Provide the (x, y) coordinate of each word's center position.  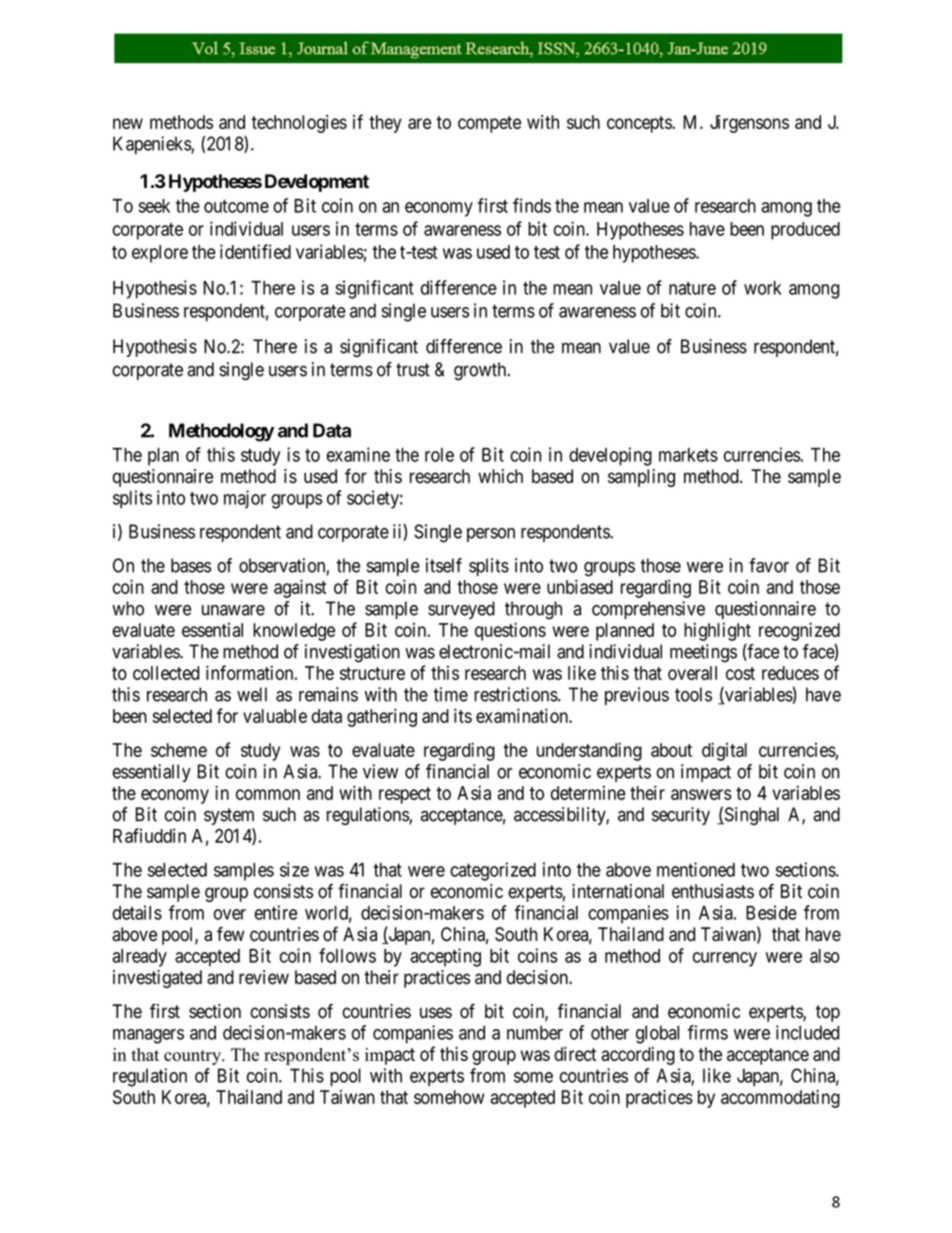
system (229, 816)
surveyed (461, 610)
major (245, 499)
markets (688, 455)
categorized (493, 871)
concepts (640, 124)
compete (489, 124)
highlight (717, 631)
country (194, 1057)
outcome (236, 206)
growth (481, 371)
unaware (233, 610)
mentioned (696, 869)
